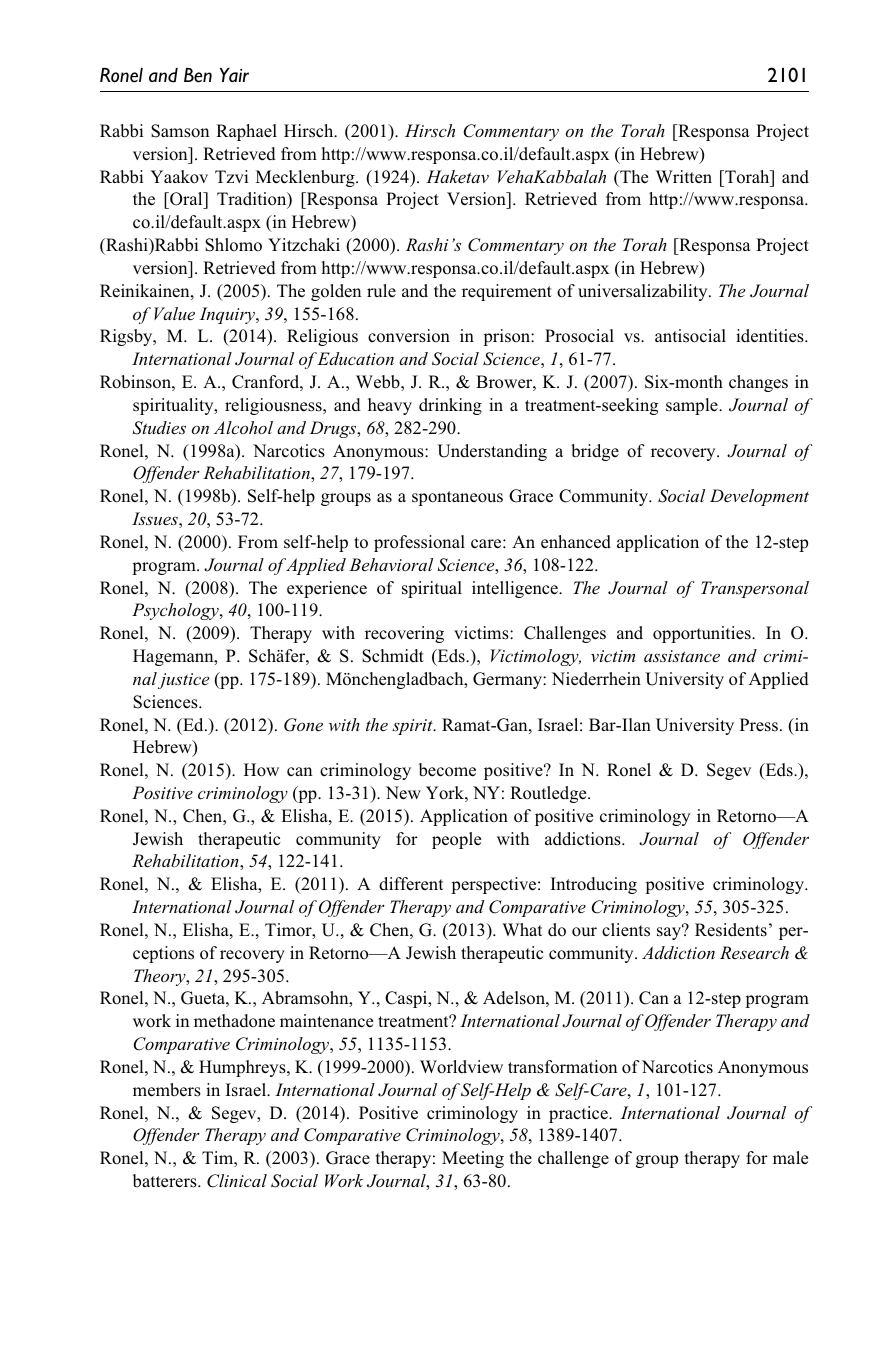  I want to click on requirement, so click(507, 292).
